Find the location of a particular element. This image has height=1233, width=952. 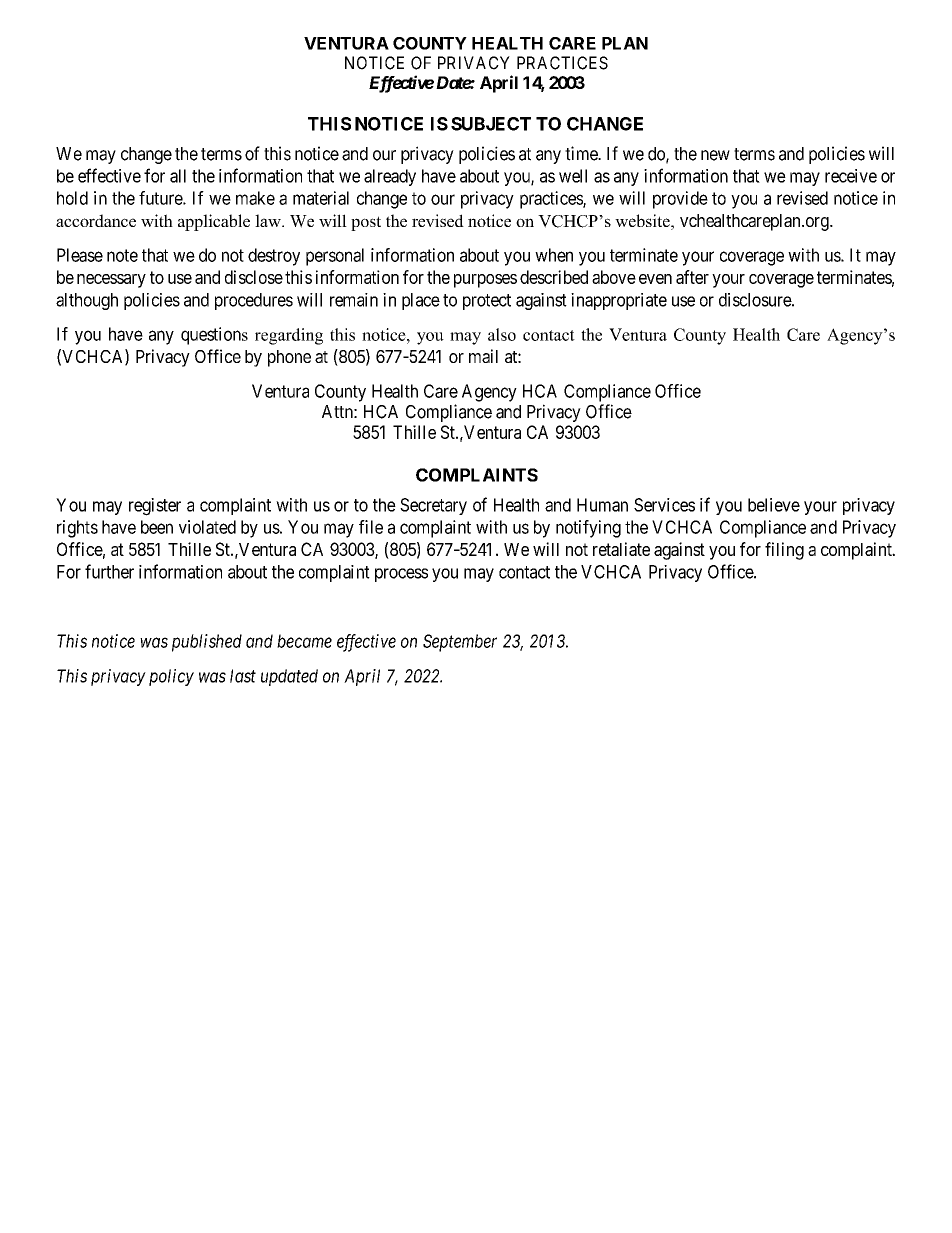

September is located at coordinates (460, 643).
